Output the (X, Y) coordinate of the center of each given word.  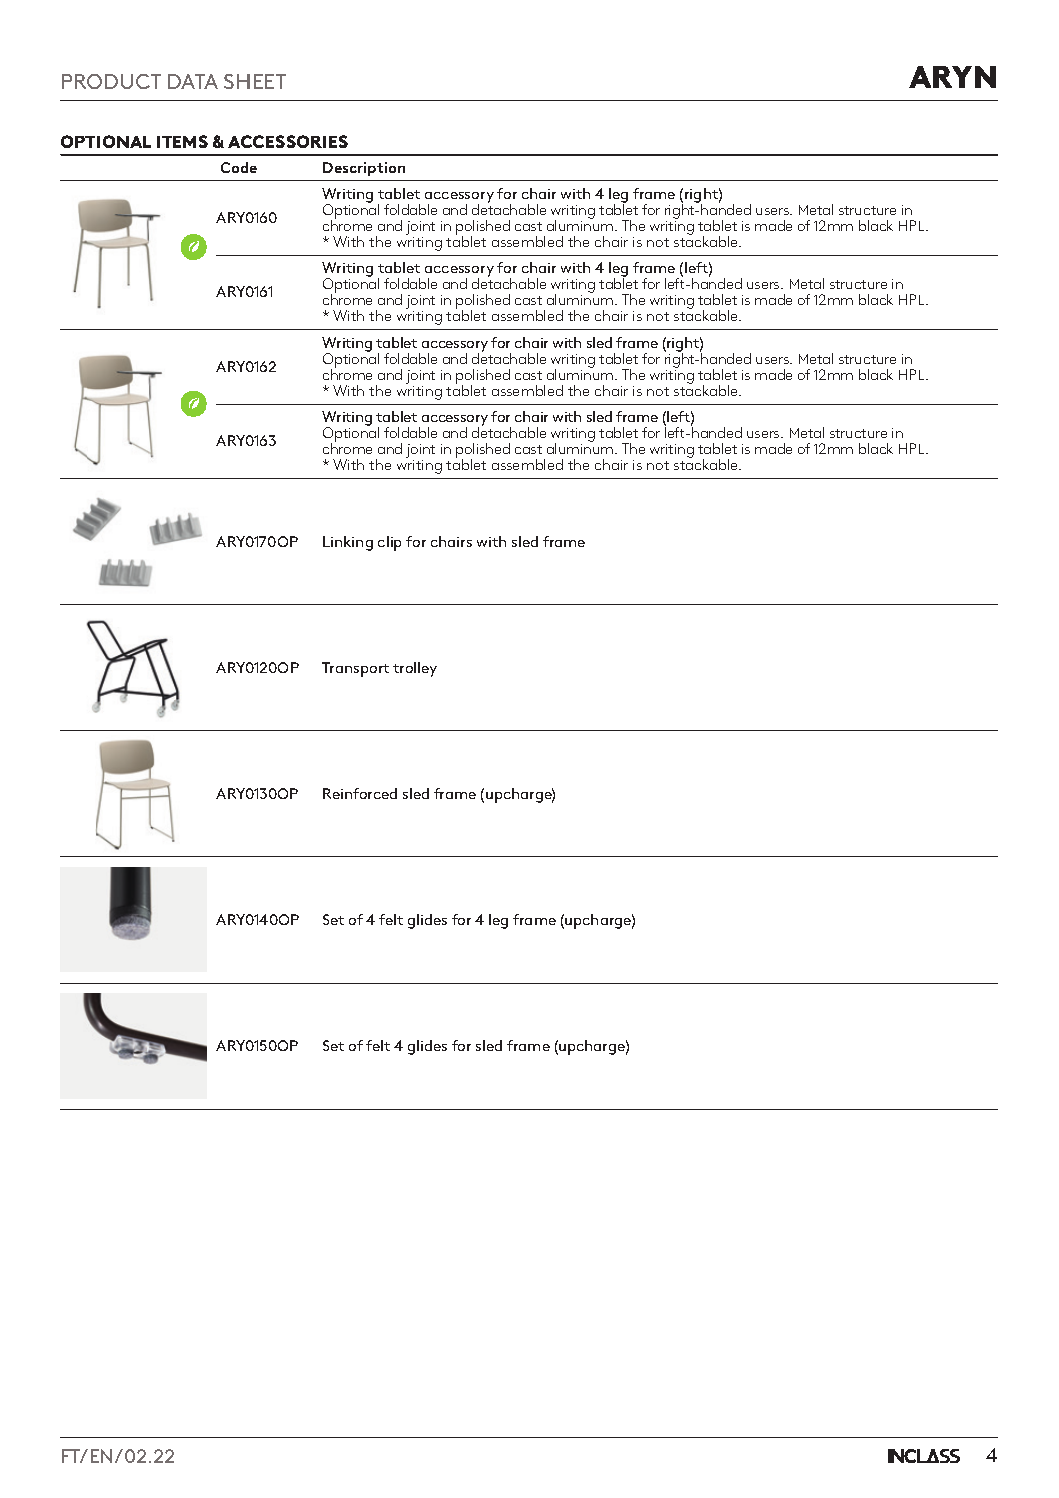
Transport (355, 669)
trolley (415, 669)
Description (364, 169)
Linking (348, 543)
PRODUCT (111, 81)
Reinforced (360, 793)
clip (389, 543)
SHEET (255, 81)
